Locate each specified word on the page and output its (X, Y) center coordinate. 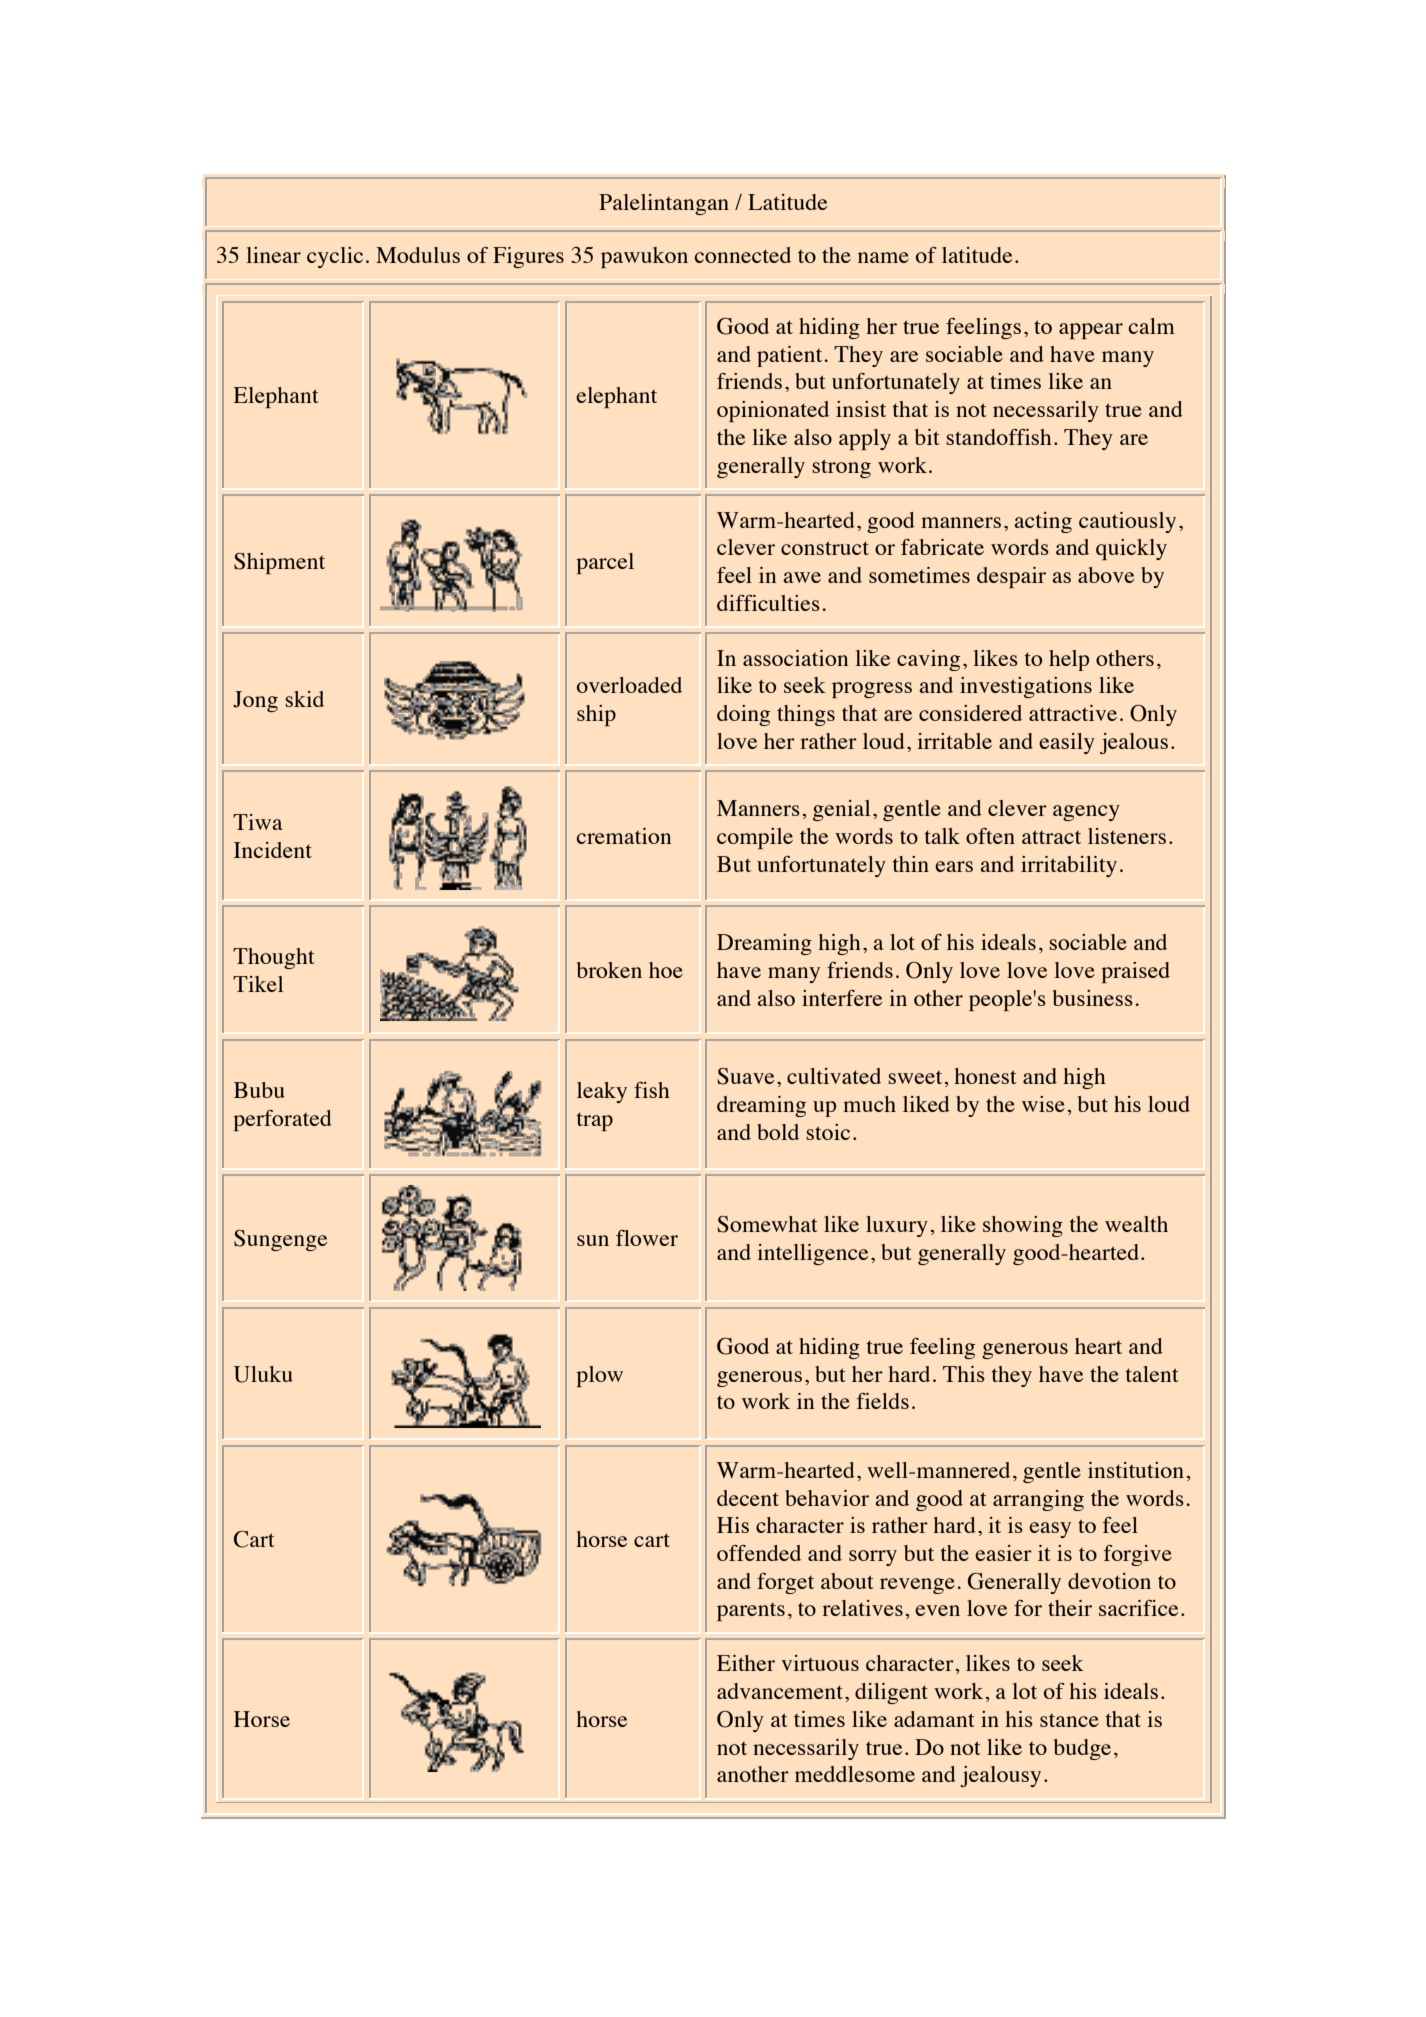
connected (743, 255)
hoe (666, 970)
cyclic (335, 257)
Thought (274, 958)
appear (1091, 331)
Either (746, 1663)
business (1093, 998)
